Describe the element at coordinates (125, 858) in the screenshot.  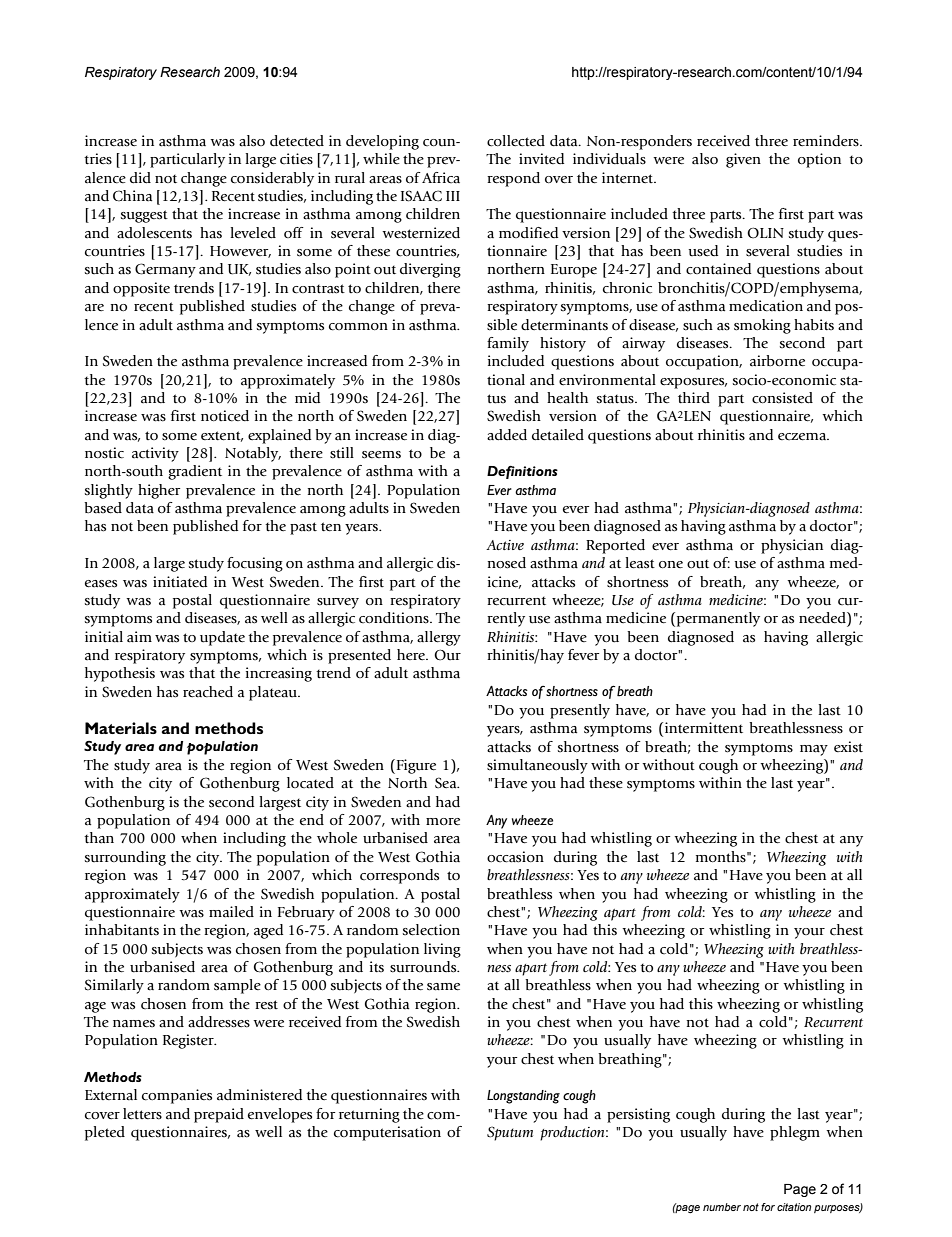
I see `surrounding` at that location.
